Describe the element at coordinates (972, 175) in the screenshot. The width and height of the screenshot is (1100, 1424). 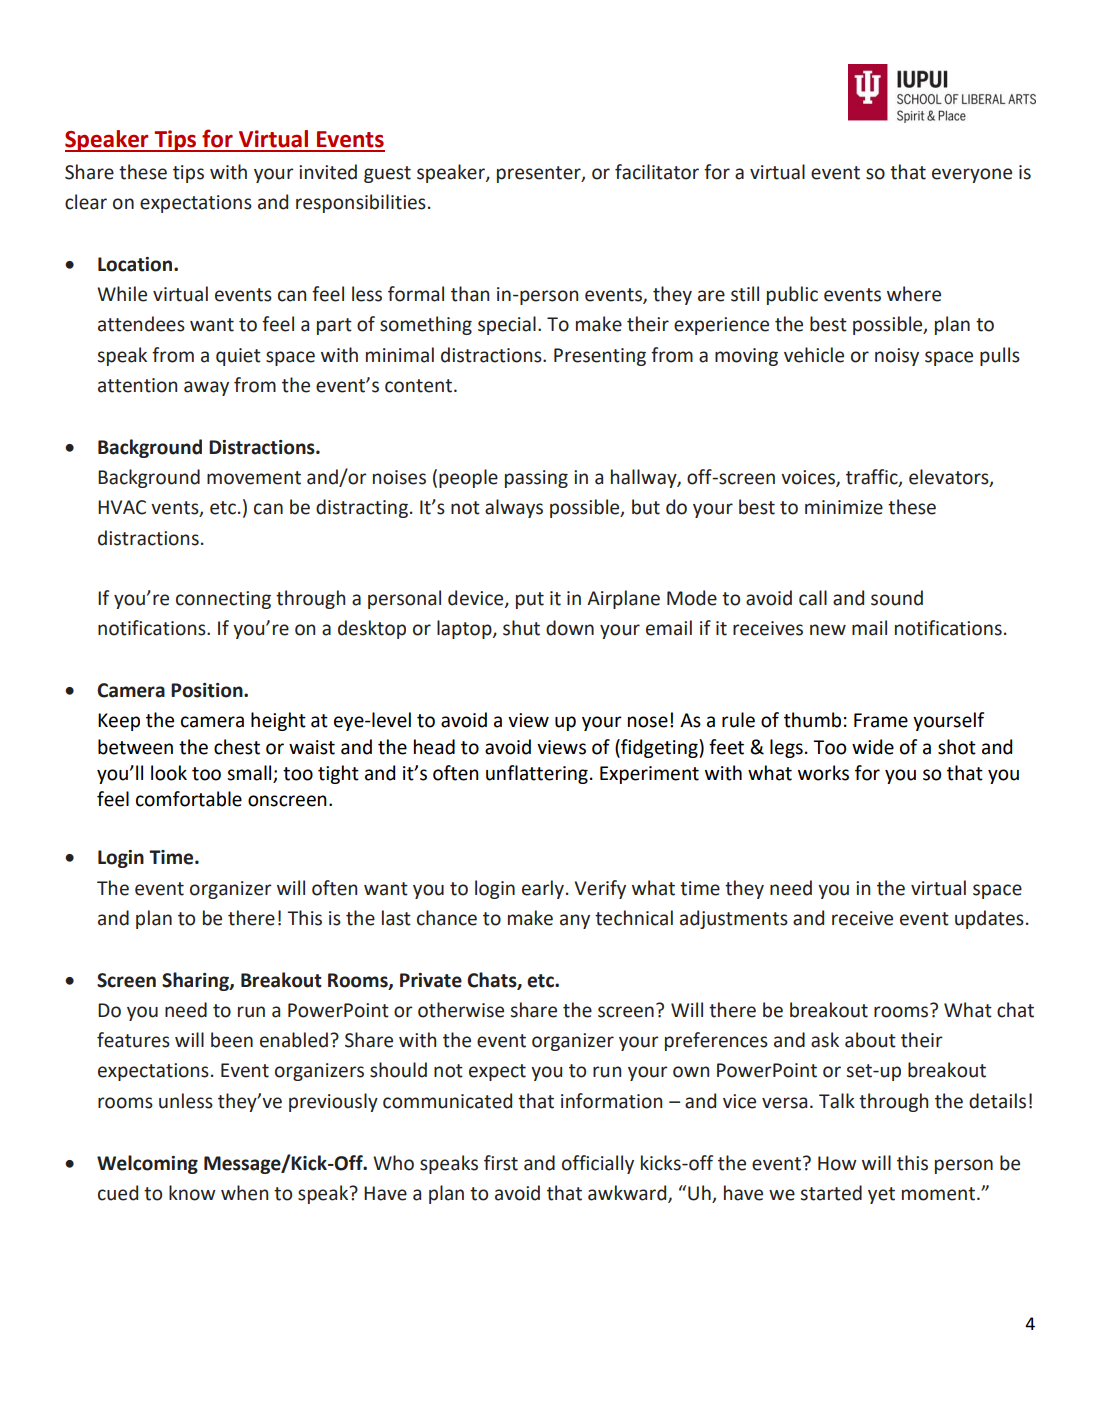
I see `everyone` at that location.
